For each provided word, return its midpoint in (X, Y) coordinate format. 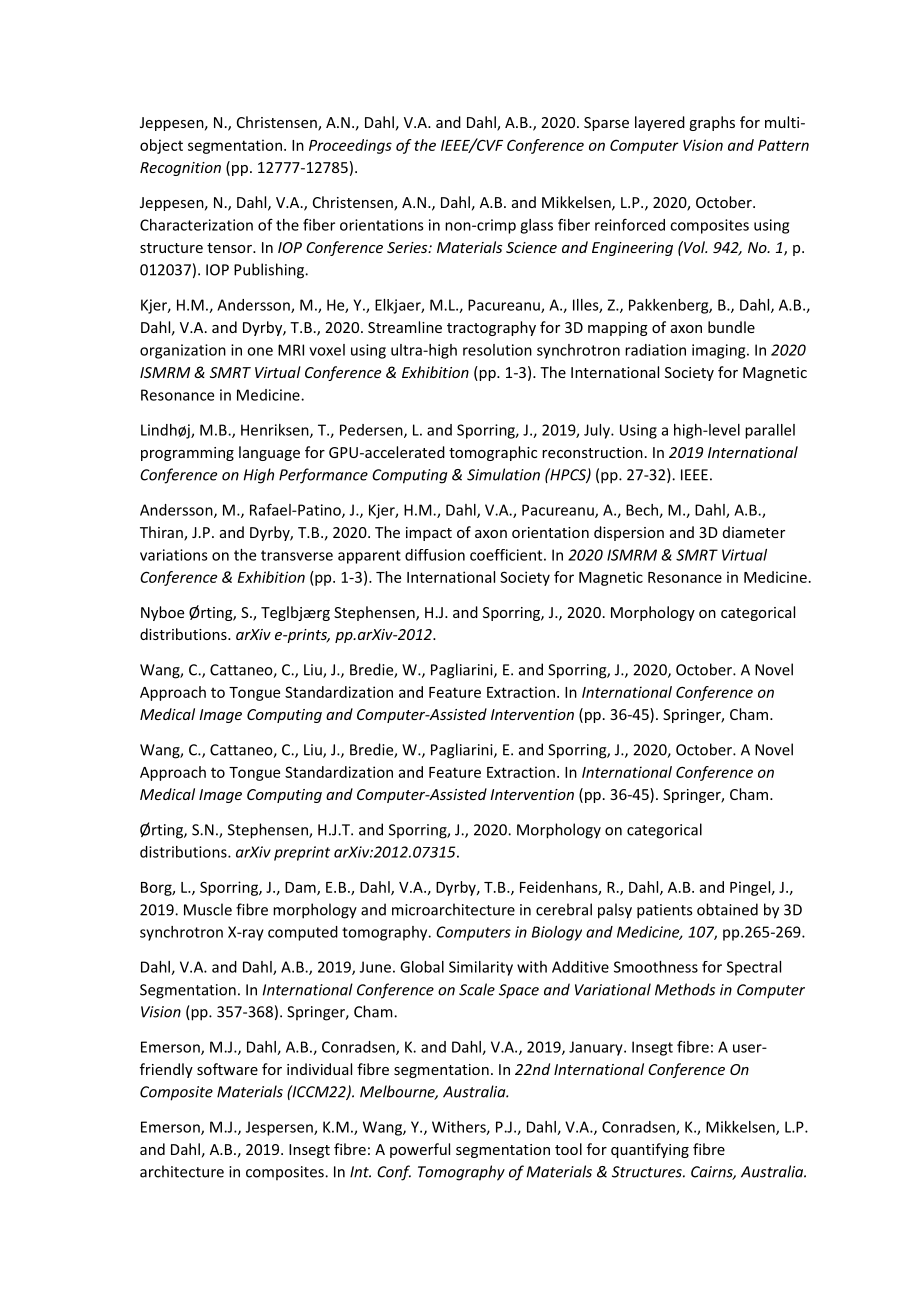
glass (536, 226)
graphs (712, 123)
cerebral (564, 909)
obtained (727, 909)
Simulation (503, 474)
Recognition (180, 169)
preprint (302, 853)
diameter (754, 532)
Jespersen (280, 1128)
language (269, 453)
